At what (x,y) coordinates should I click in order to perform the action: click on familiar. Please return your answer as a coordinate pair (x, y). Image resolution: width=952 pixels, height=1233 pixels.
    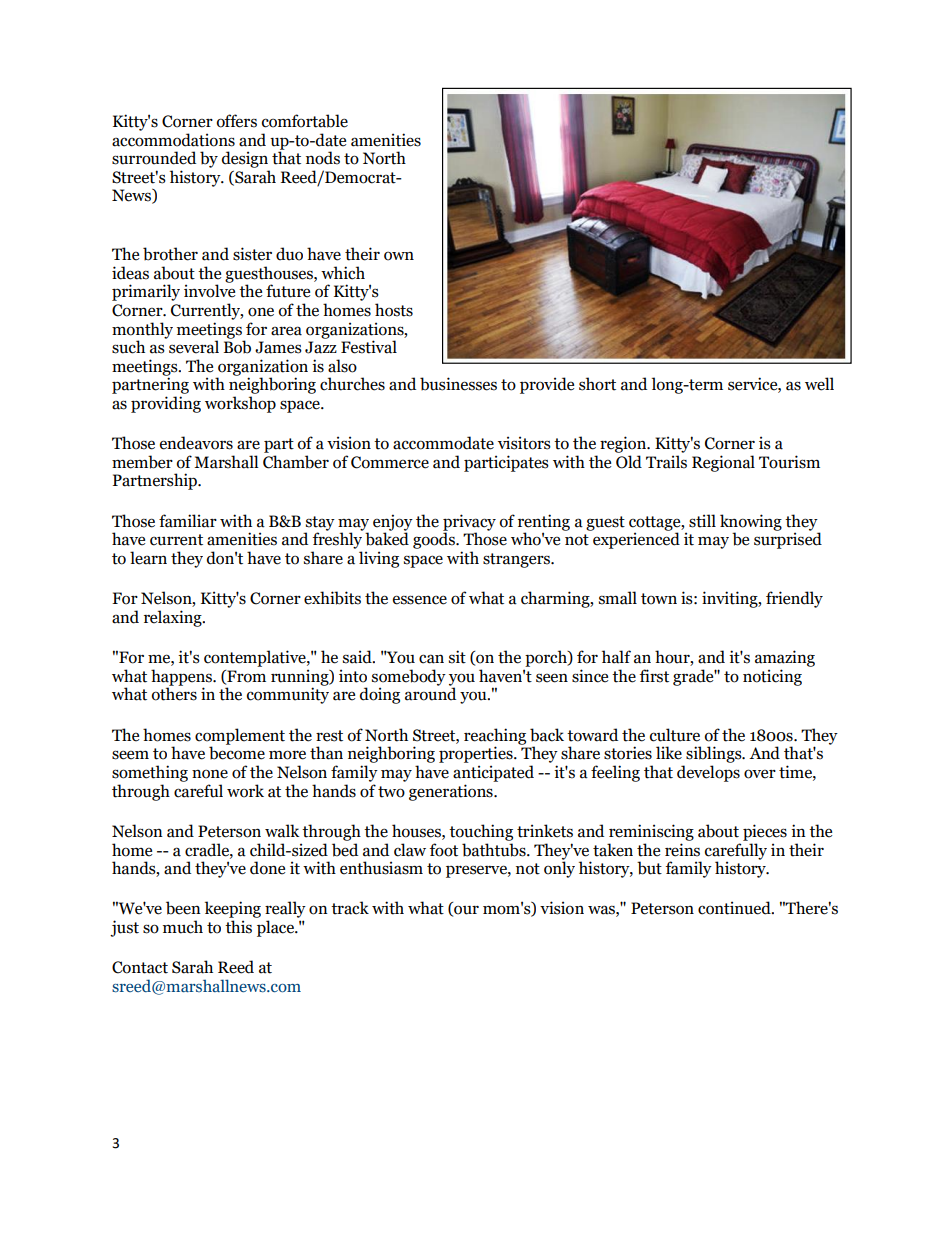
    Looking at the image, I should click on (188, 521).
